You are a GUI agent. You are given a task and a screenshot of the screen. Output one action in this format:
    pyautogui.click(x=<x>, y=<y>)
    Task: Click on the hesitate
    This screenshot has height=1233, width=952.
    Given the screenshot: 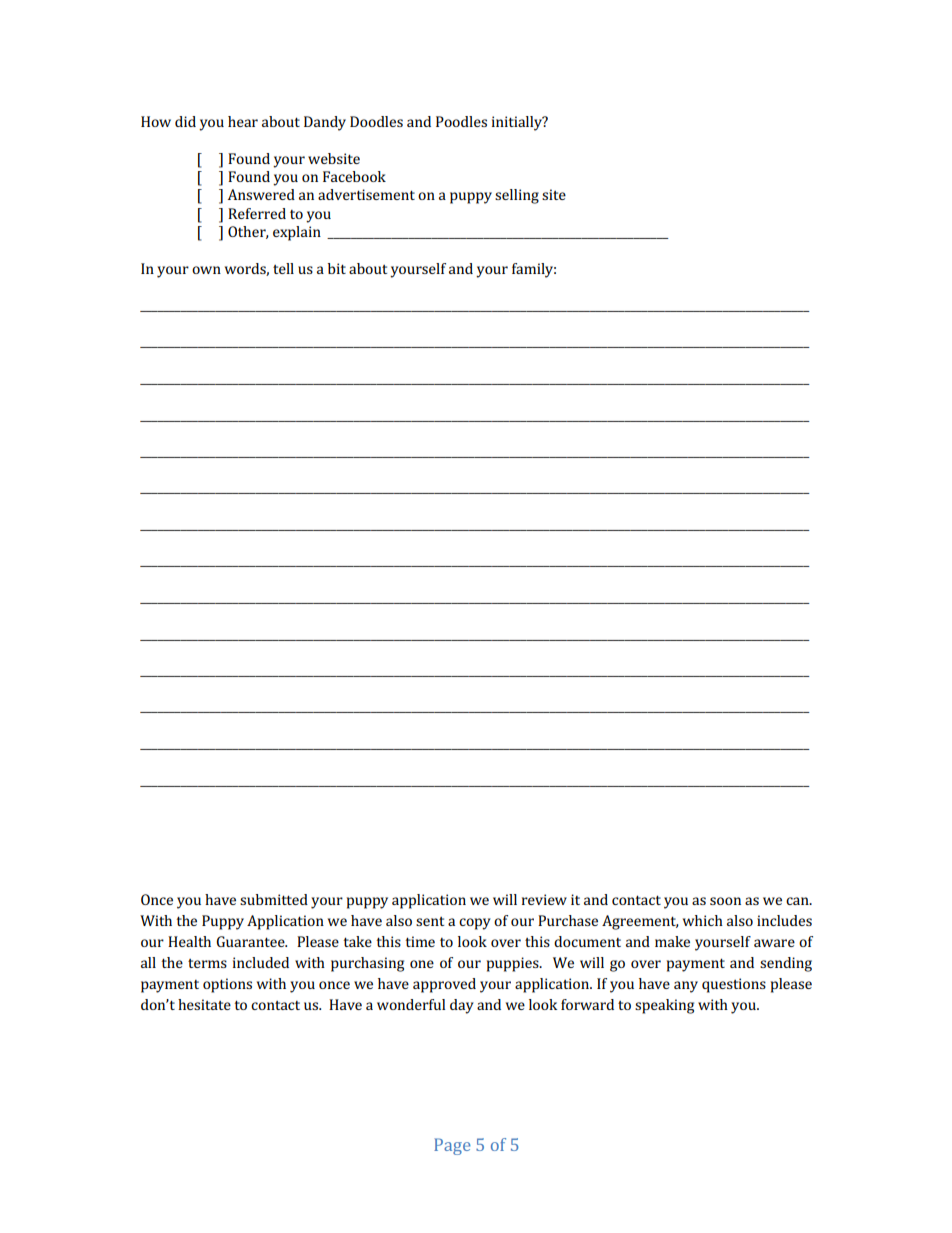 What is the action you would take?
    pyautogui.click(x=204, y=1004)
